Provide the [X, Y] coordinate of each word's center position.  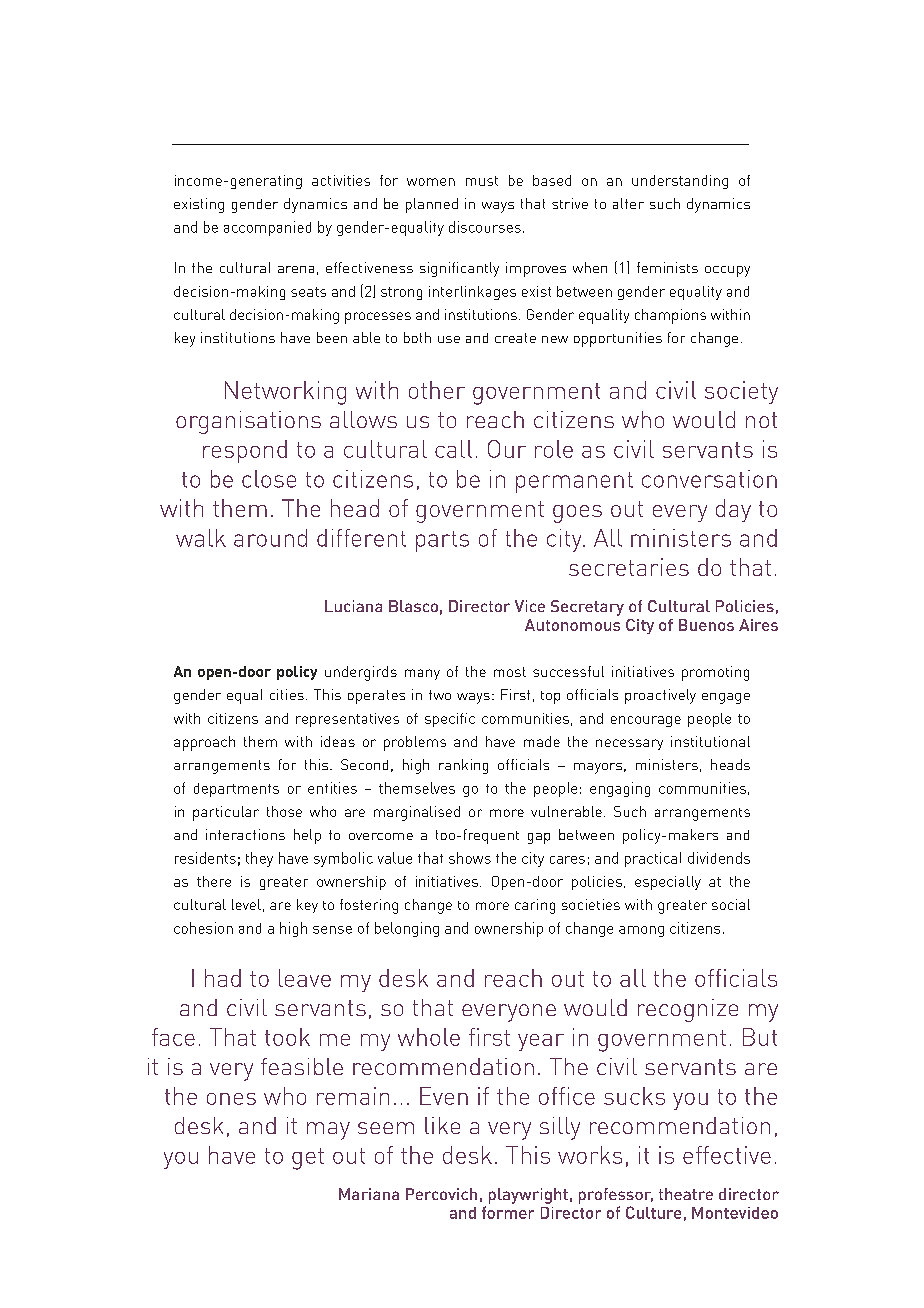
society [741, 392]
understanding [680, 182]
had [223, 978]
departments [236, 790]
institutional [710, 741]
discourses [485, 227]
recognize [688, 1010]
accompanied [267, 228]
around [270, 538]
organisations [248, 422]
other [437, 390]
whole [429, 1037]
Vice [530, 606]
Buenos [706, 625]
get [308, 1159]
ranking [463, 766]
